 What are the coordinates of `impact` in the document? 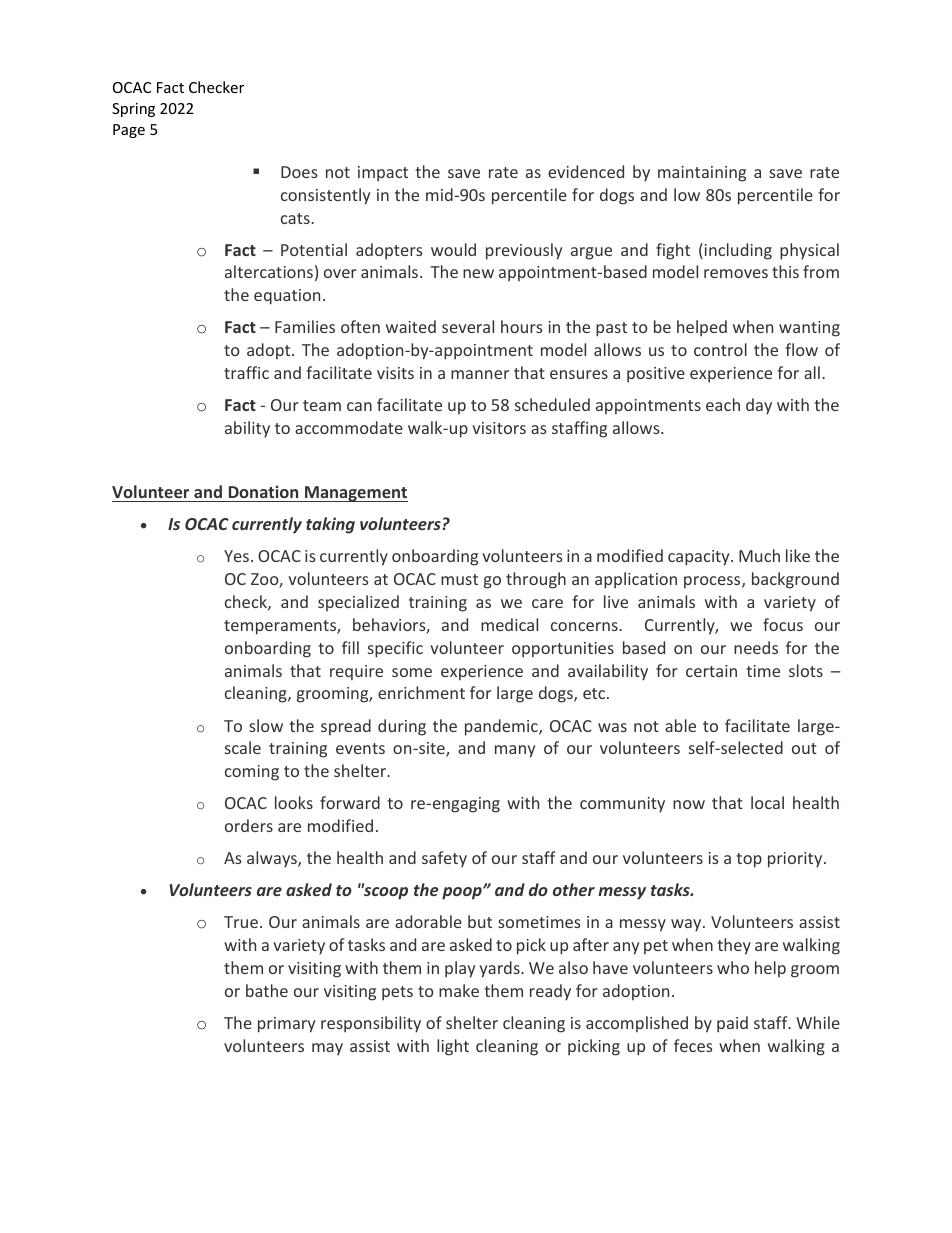 It's located at (383, 174).
